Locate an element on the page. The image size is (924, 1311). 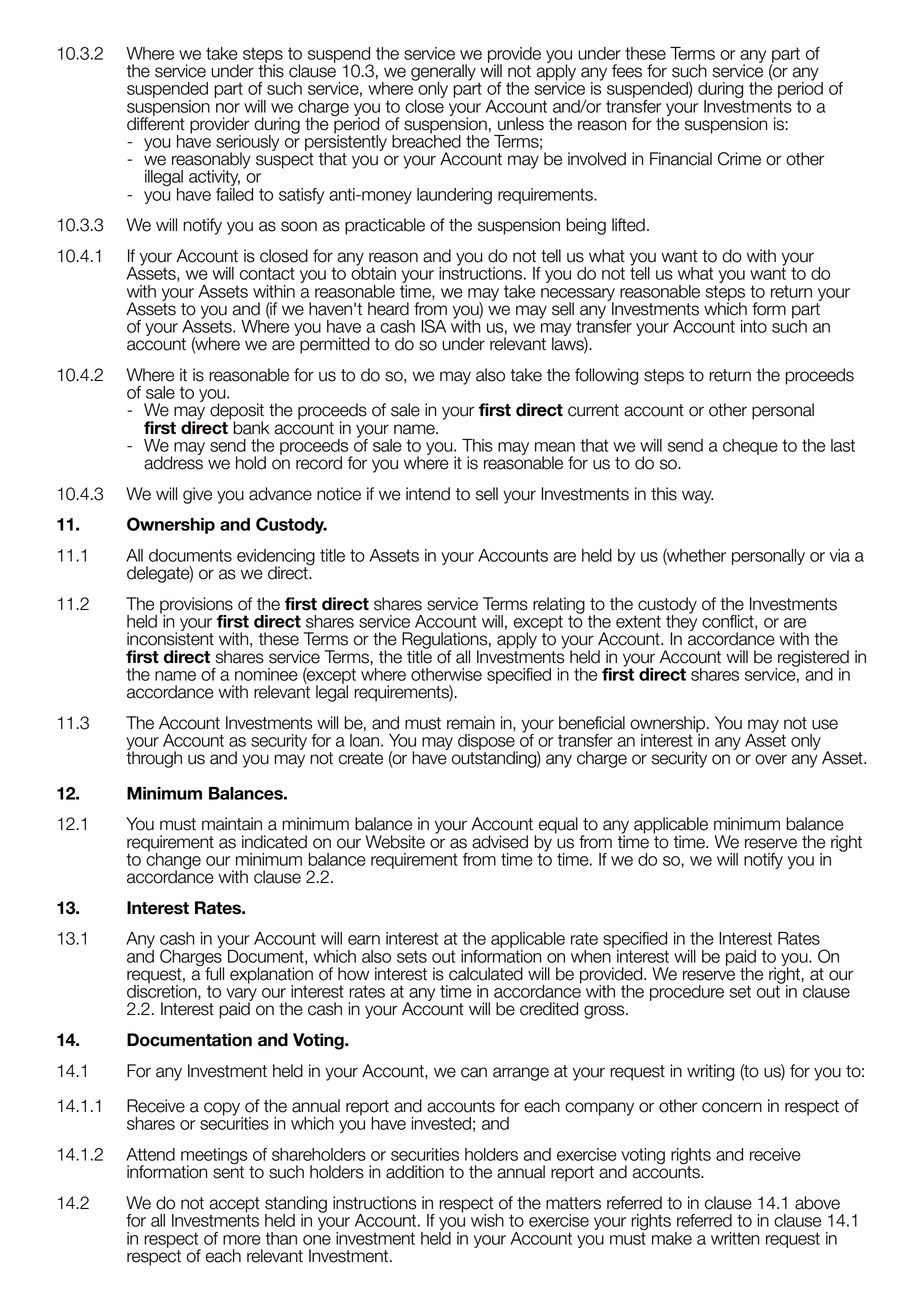
maintain is located at coordinates (232, 824).
